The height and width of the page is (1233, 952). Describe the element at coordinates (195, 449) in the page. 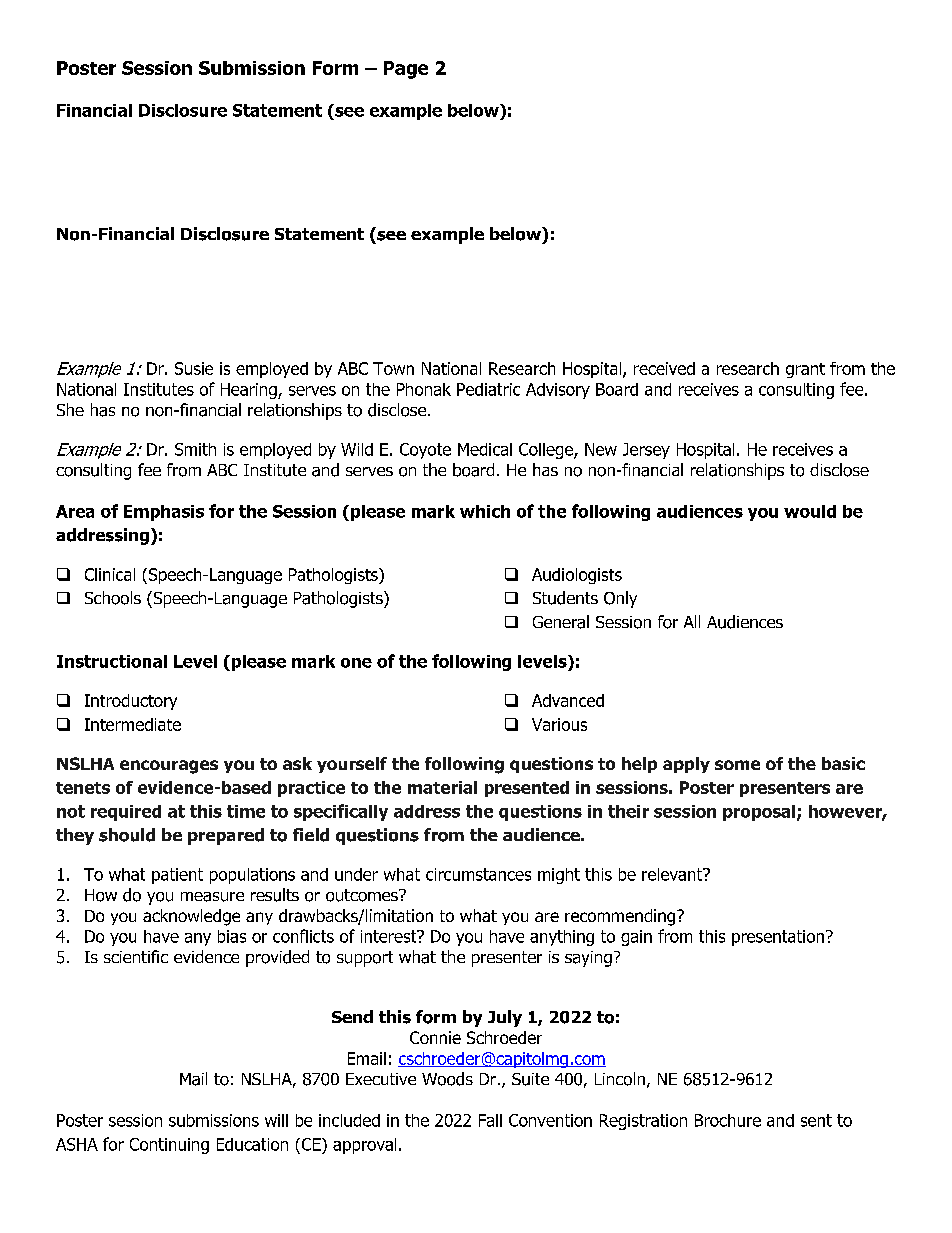

I see `Smith` at that location.
